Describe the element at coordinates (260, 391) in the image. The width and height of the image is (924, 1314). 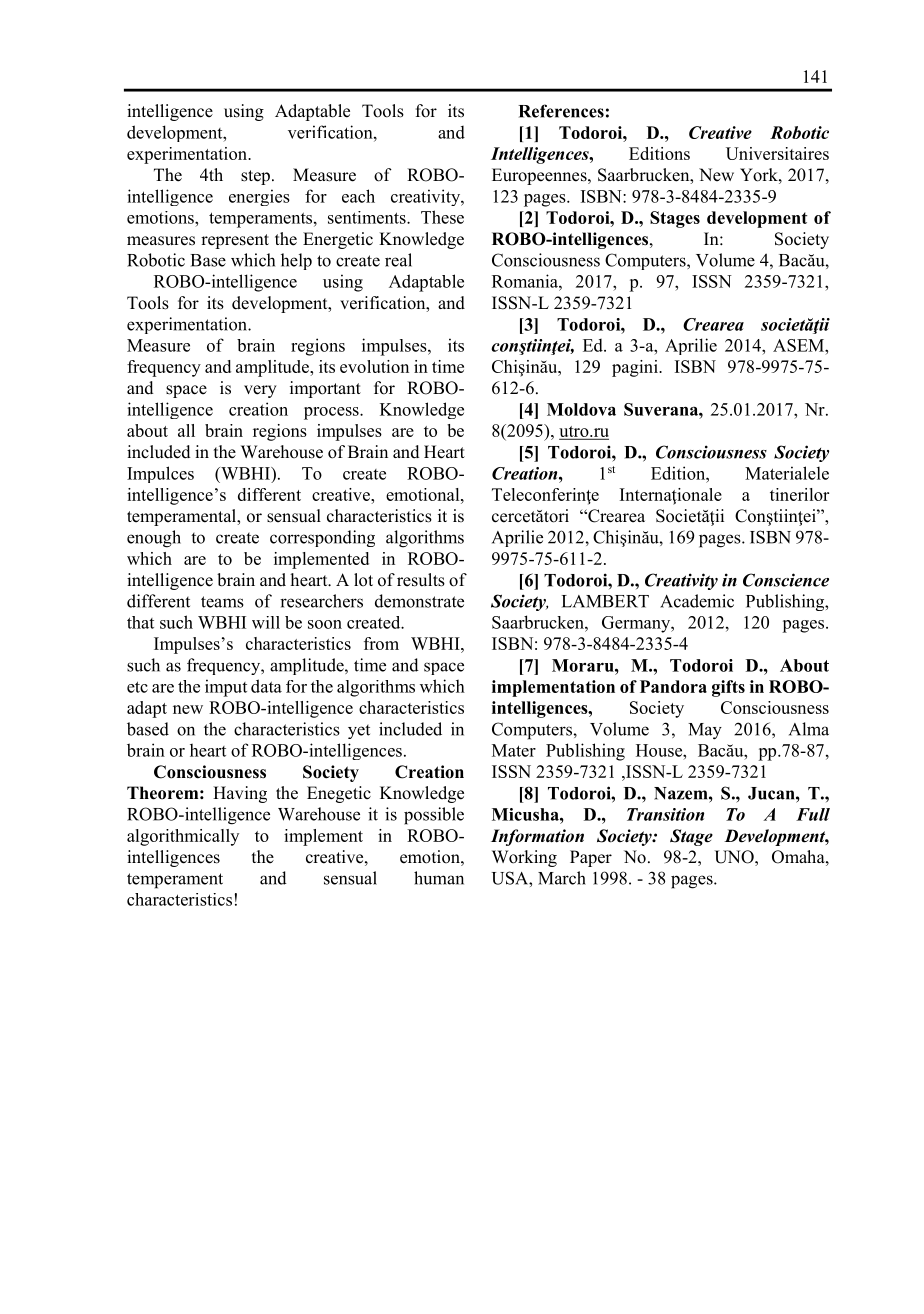
I see `very` at that location.
